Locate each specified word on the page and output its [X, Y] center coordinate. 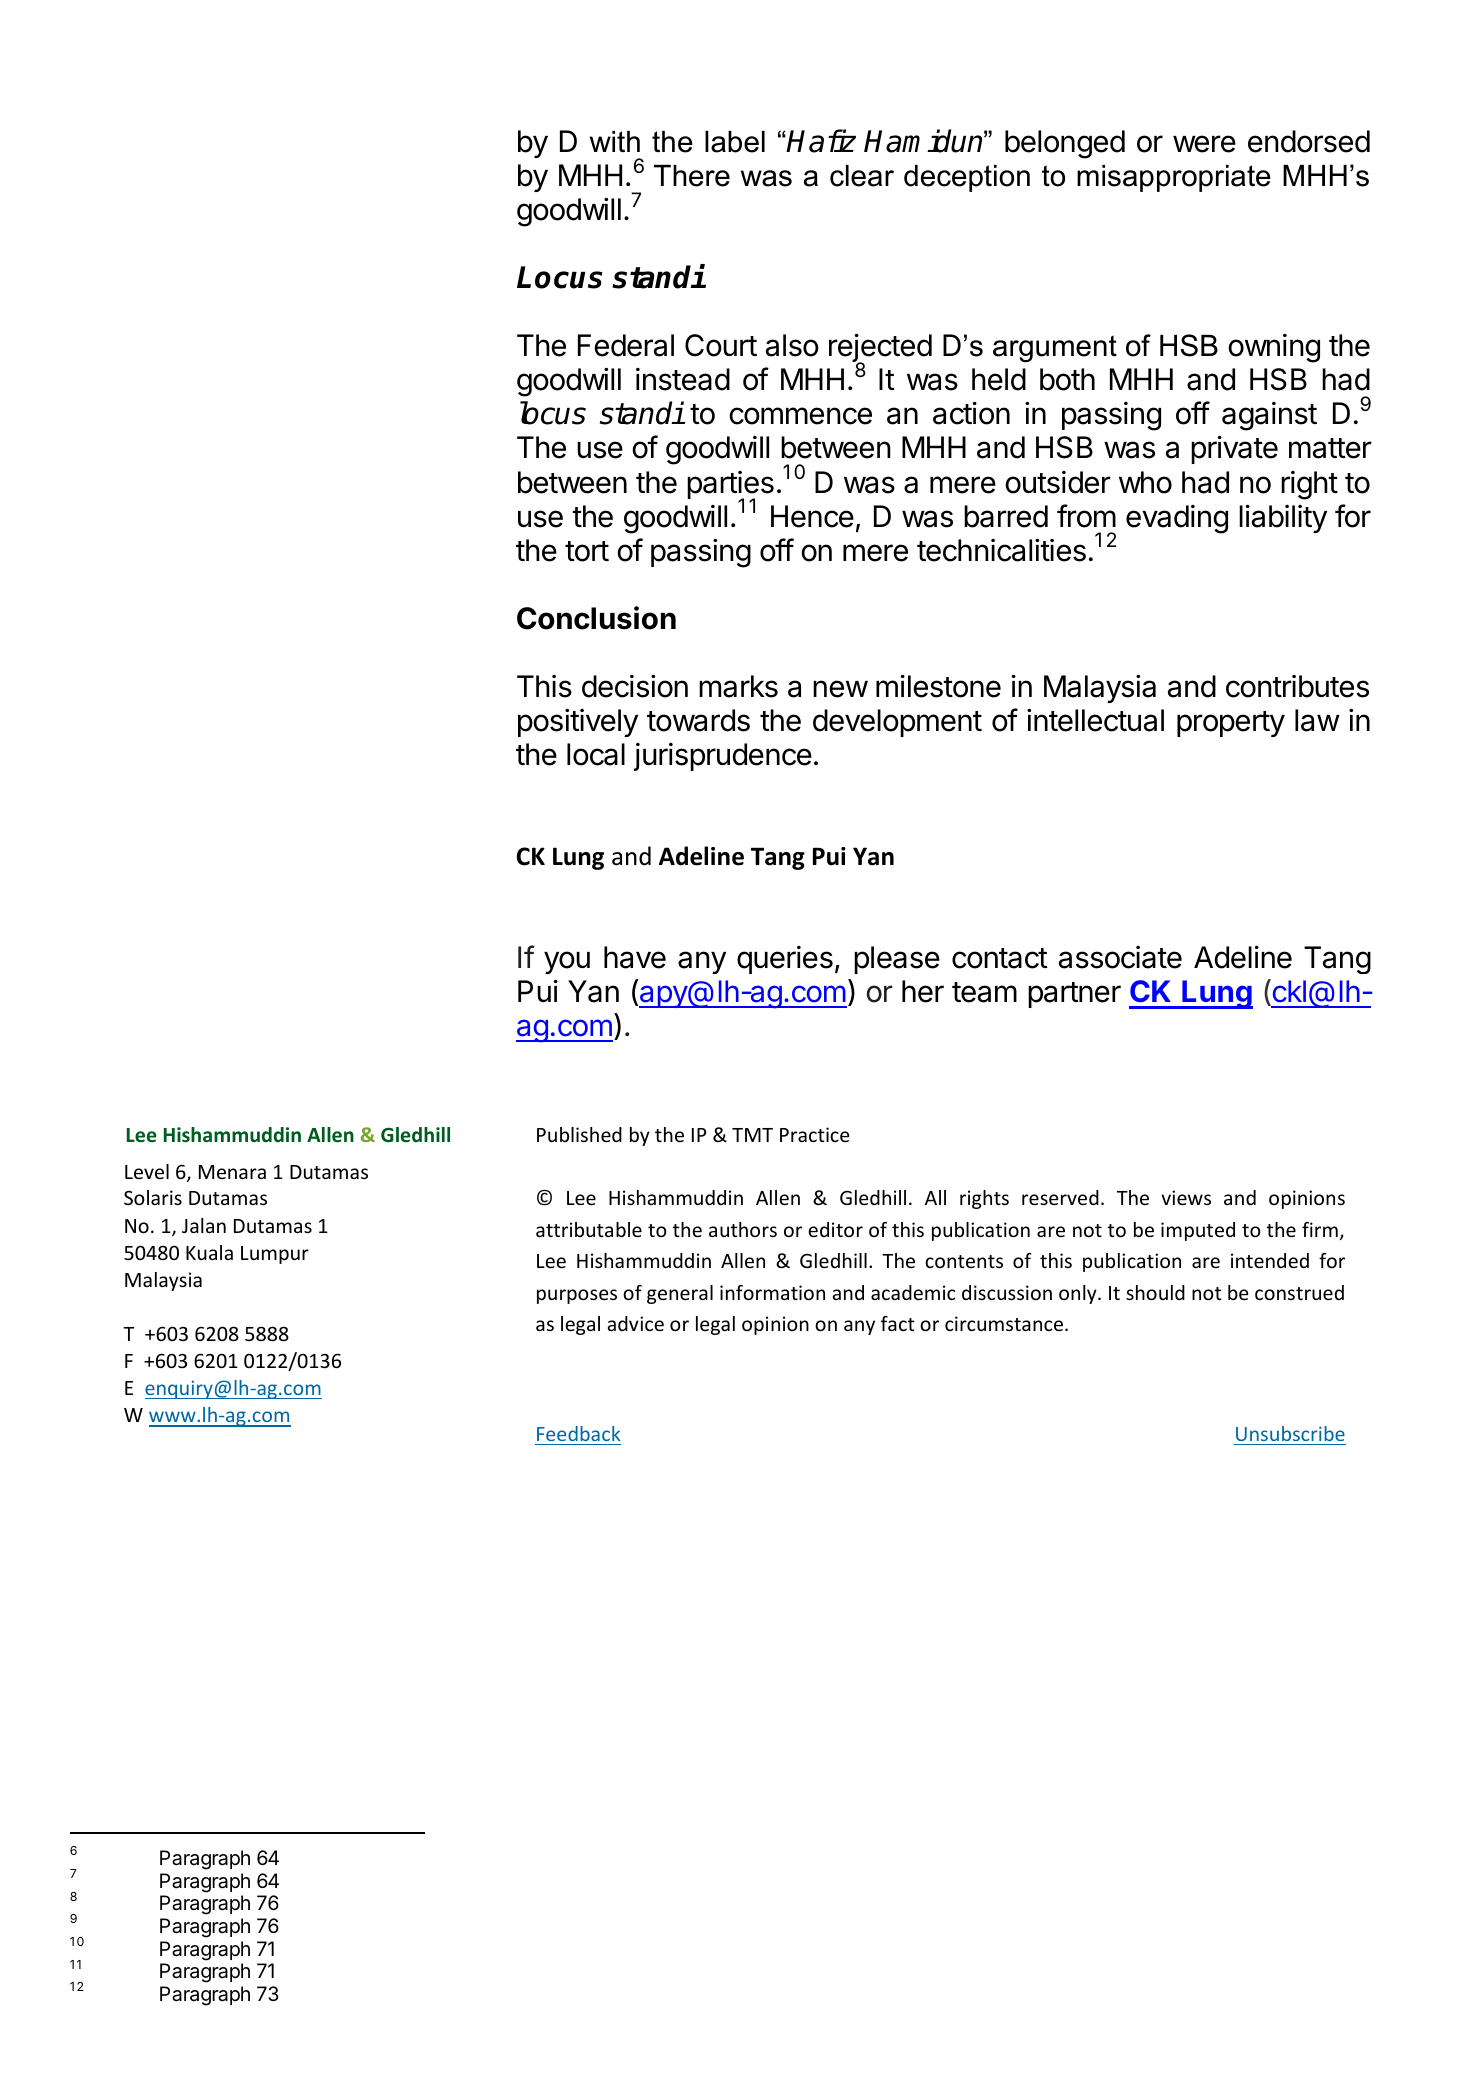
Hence [812, 516]
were [1204, 144]
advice [635, 1323]
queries [785, 960]
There [692, 176]
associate [1120, 957]
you [567, 962]
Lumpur [275, 1255]
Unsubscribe [1290, 1433]
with [615, 141]
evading [1177, 519]
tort [587, 551]
